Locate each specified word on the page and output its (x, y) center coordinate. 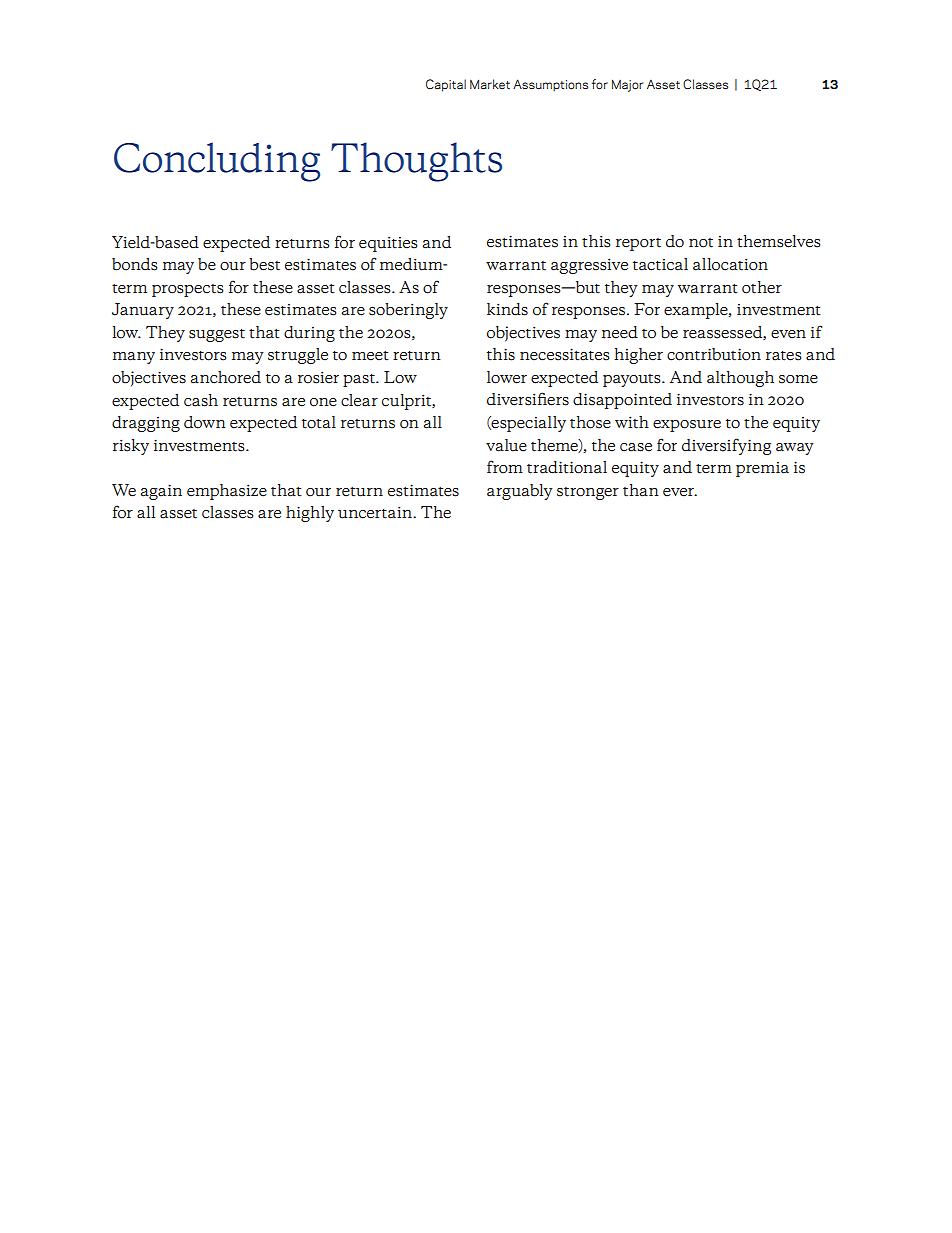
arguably (520, 492)
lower (507, 377)
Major (627, 85)
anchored (226, 377)
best (264, 264)
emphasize (227, 492)
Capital (446, 85)
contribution (714, 354)
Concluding (217, 162)
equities (388, 244)
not (701, 243)
